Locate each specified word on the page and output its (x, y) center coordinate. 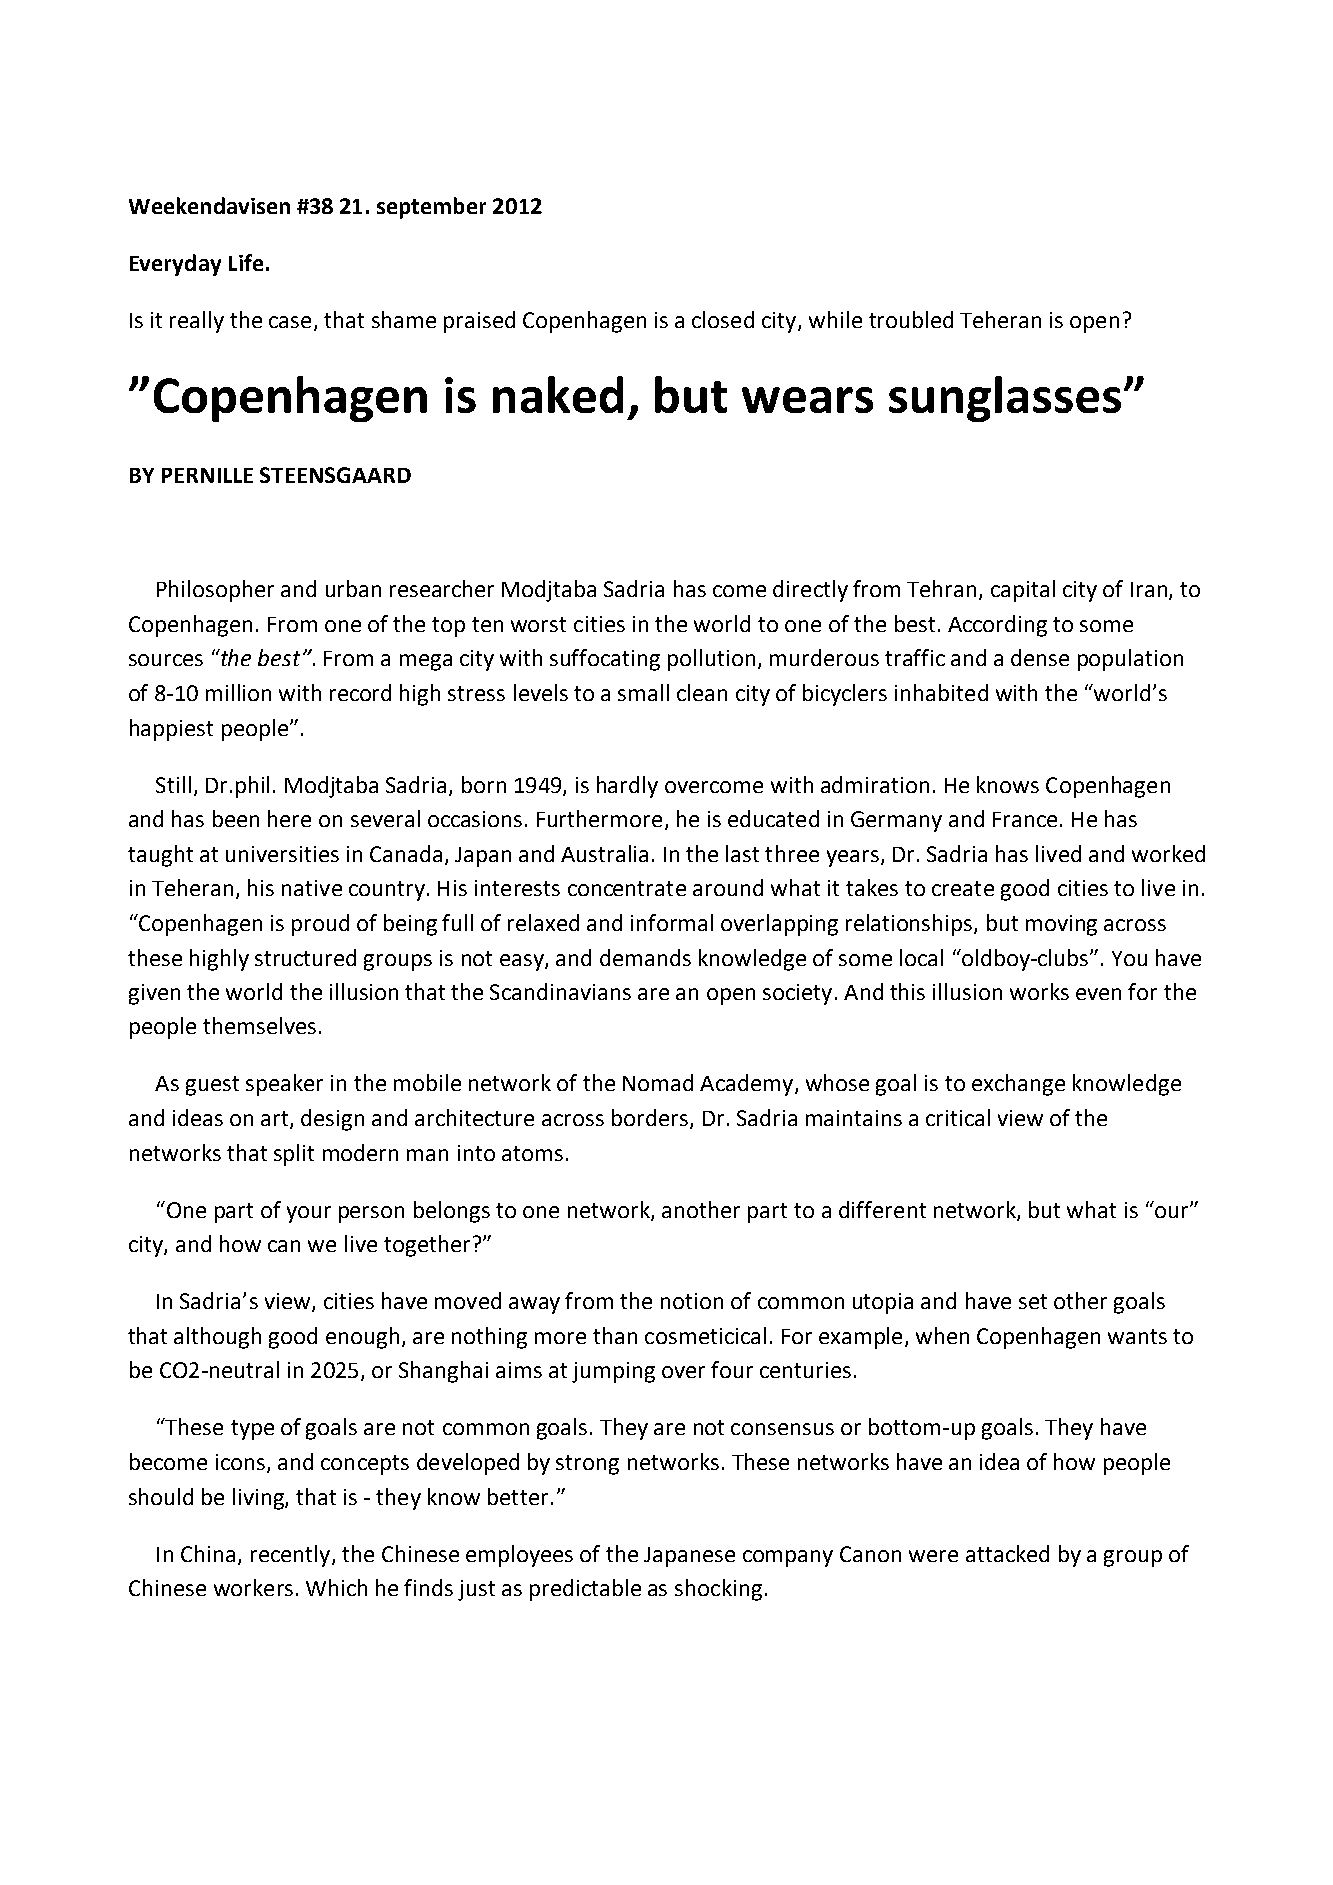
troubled (911, 319)
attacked (1007, 1553)
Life (246, 262)
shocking (718, 1590)
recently (292, 1556)
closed (723, 319)
